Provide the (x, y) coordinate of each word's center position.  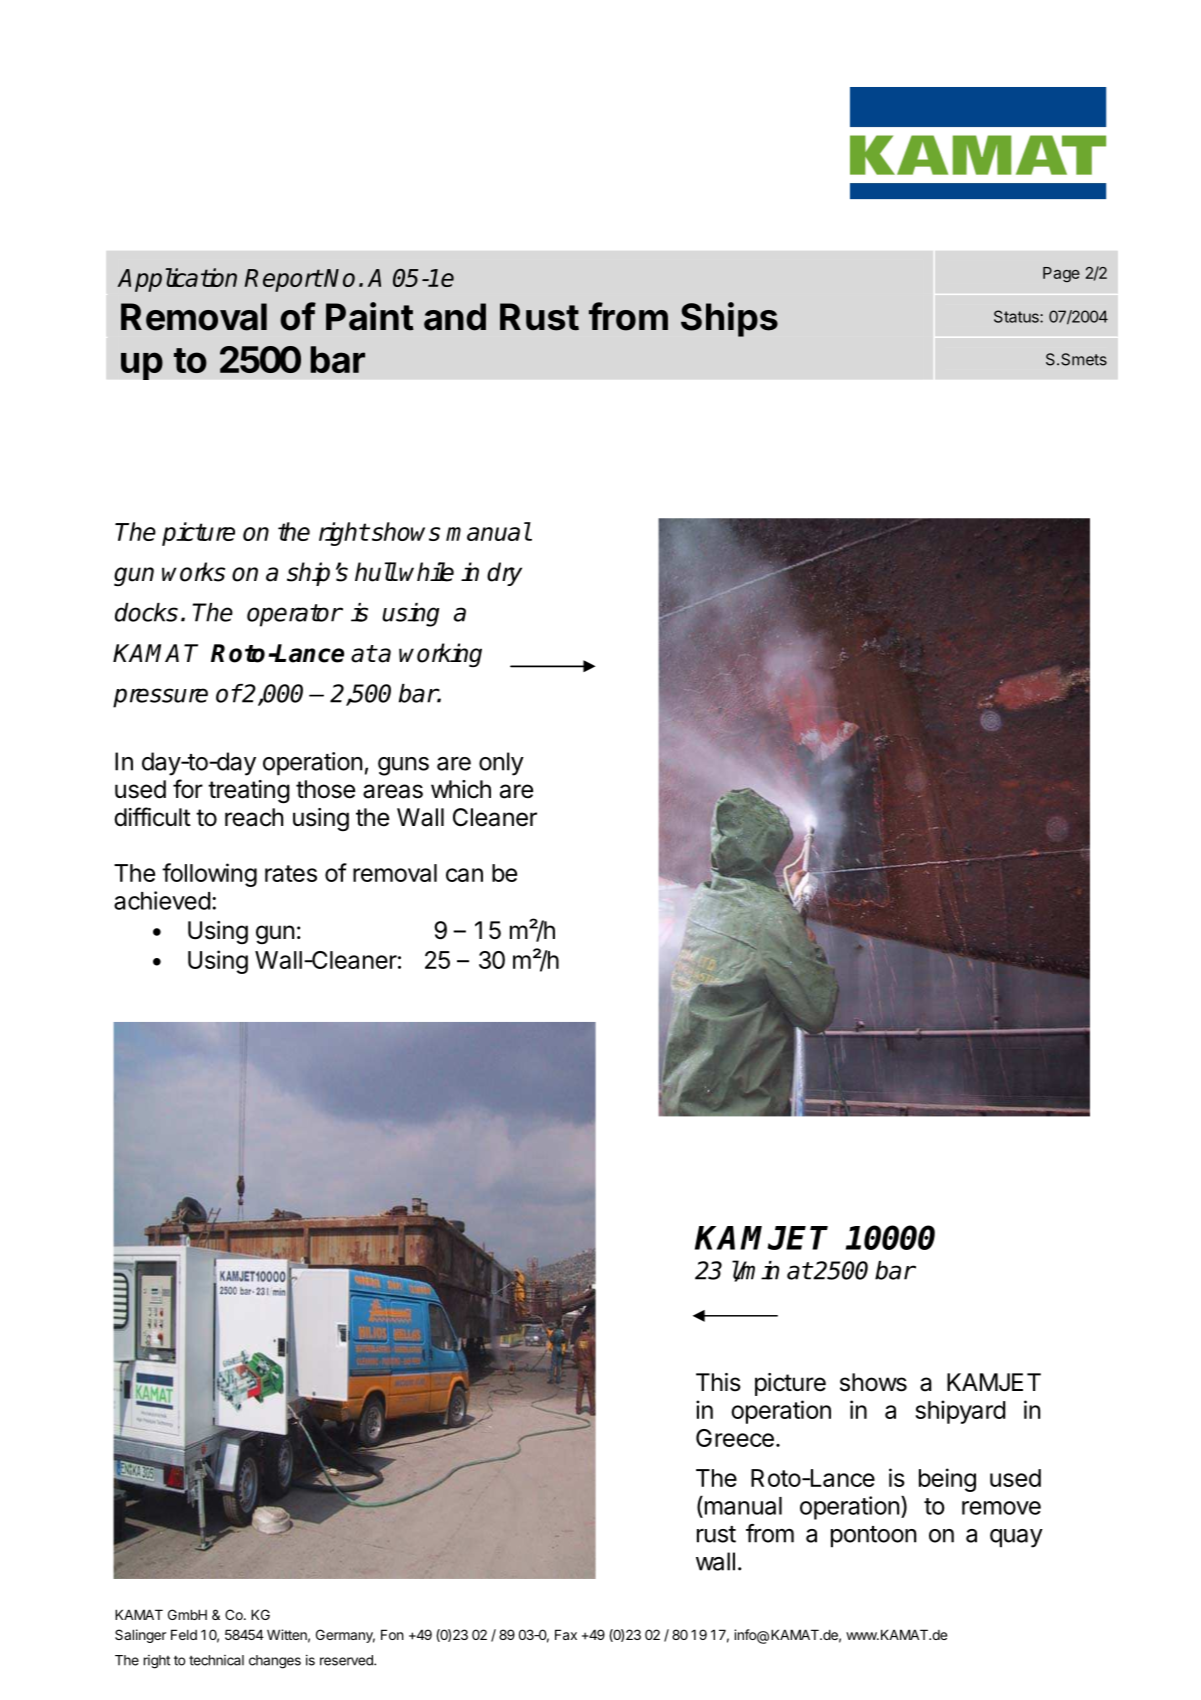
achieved (162, 900)
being (947, 1480)
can (464, 875)
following (209, 875)
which (461, 789)
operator (294, 615)
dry (504, 574)
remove (1001, 1508)
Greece (735, 1438)
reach (254, 817)
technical (216, 1660)
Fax (566, 1634)
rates (291, 873)
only (501, 764)
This (718, 1382)
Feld (184, 1634)
